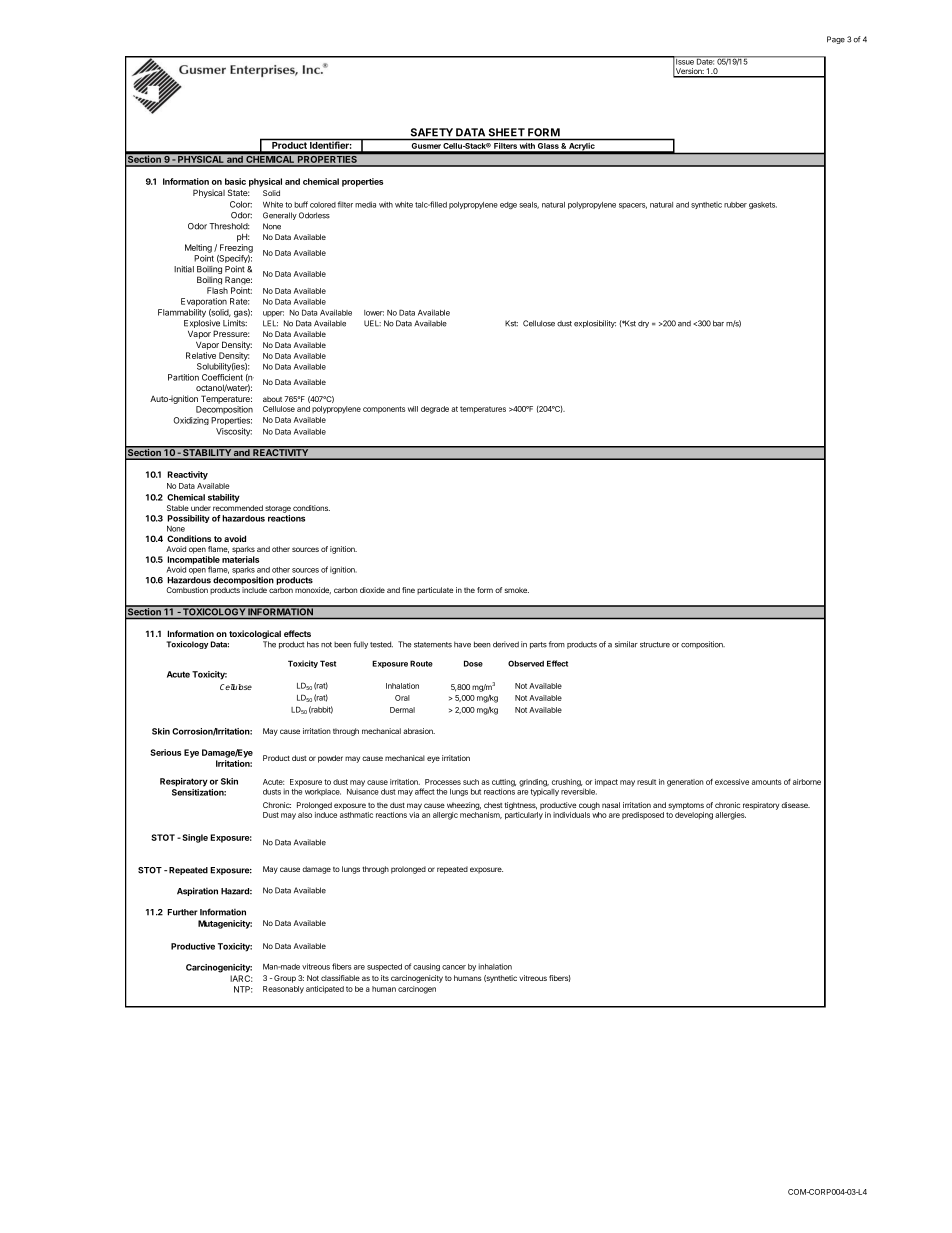 The height and width of the document is (1233, 952). Describe the element at coordinates (454, 967) in the document. I see `cancer` at that location.
